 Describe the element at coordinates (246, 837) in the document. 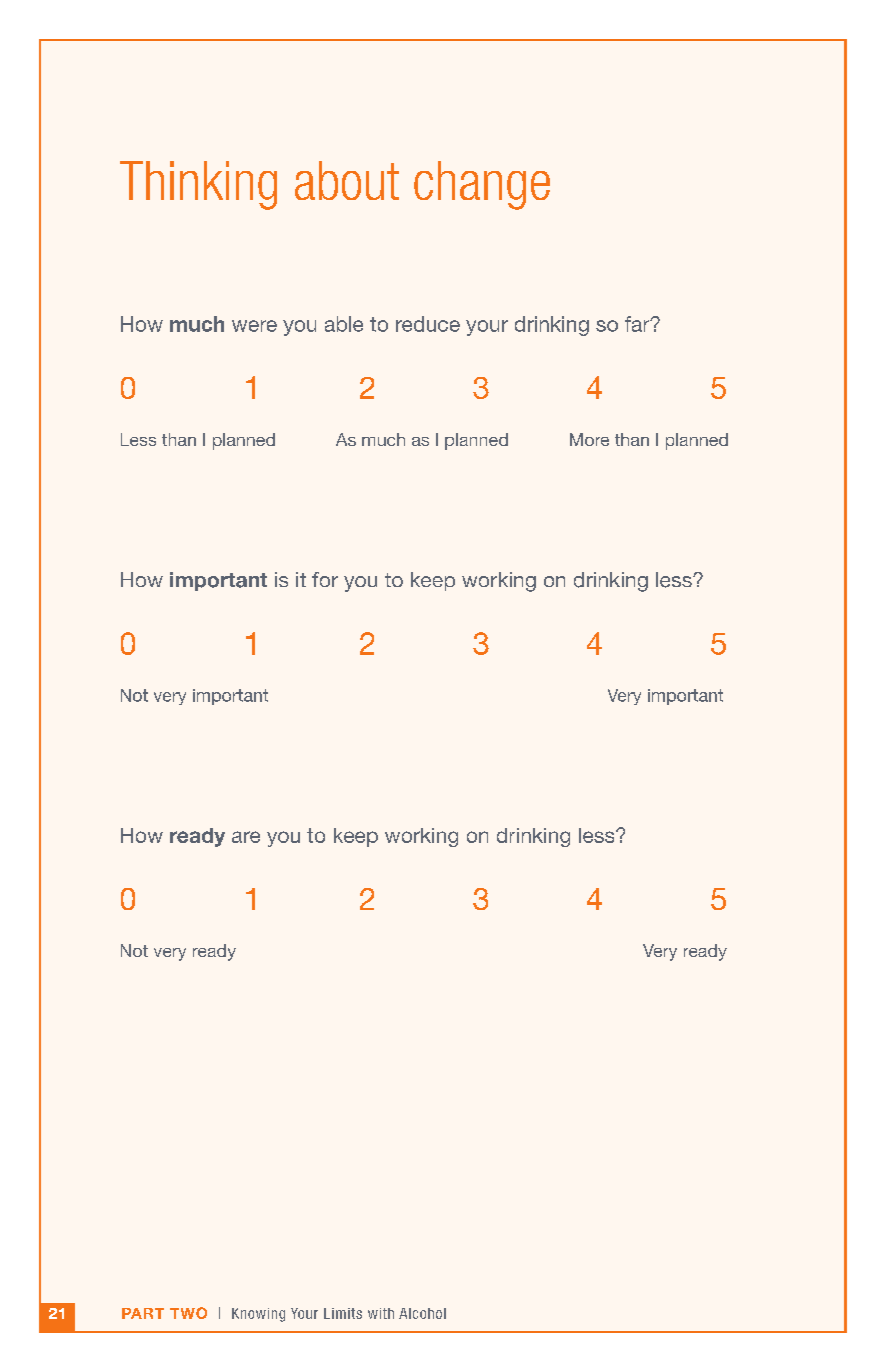

I see `are` at that location.
